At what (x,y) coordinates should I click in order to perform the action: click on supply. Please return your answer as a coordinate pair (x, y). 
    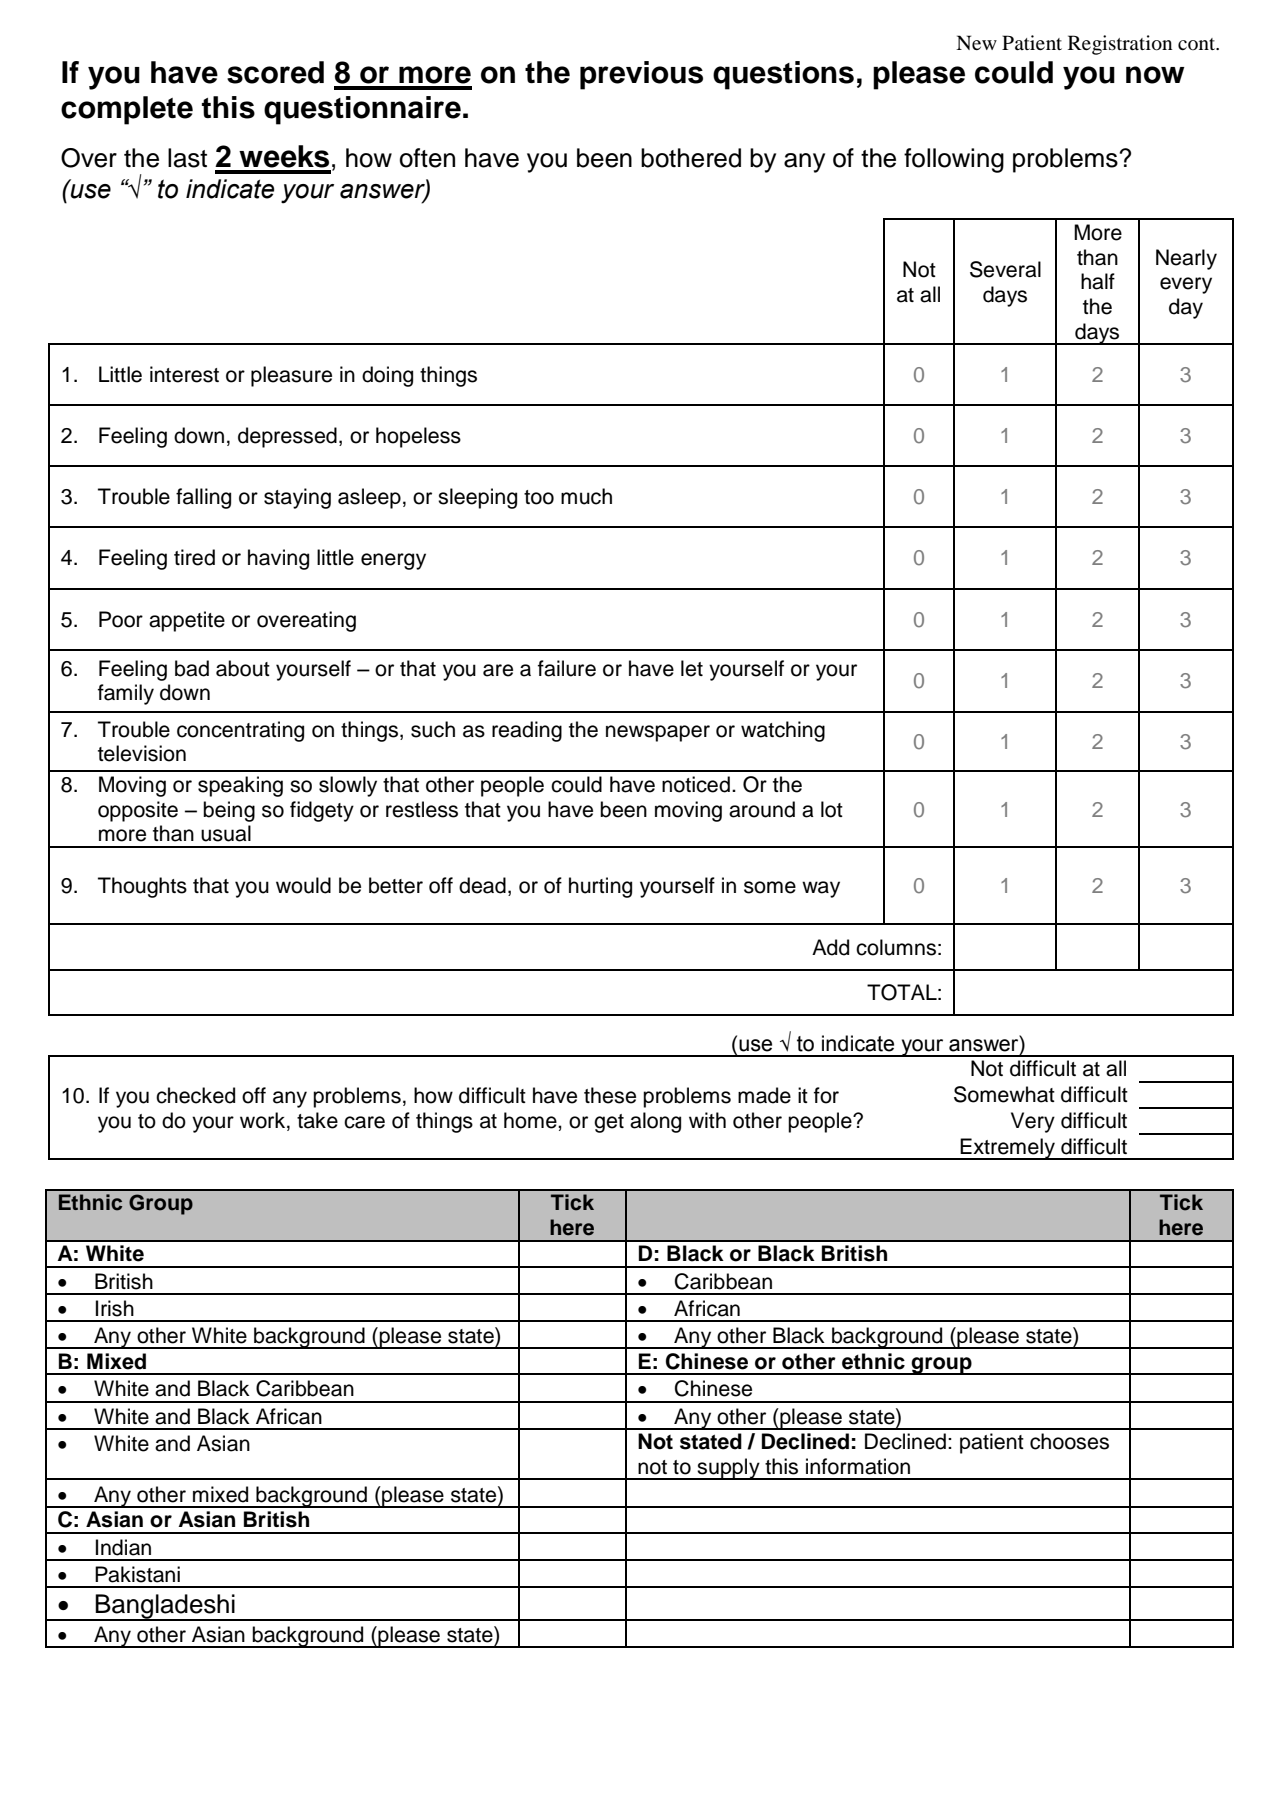
    Looking at the image, I should click on (729, 1469).
